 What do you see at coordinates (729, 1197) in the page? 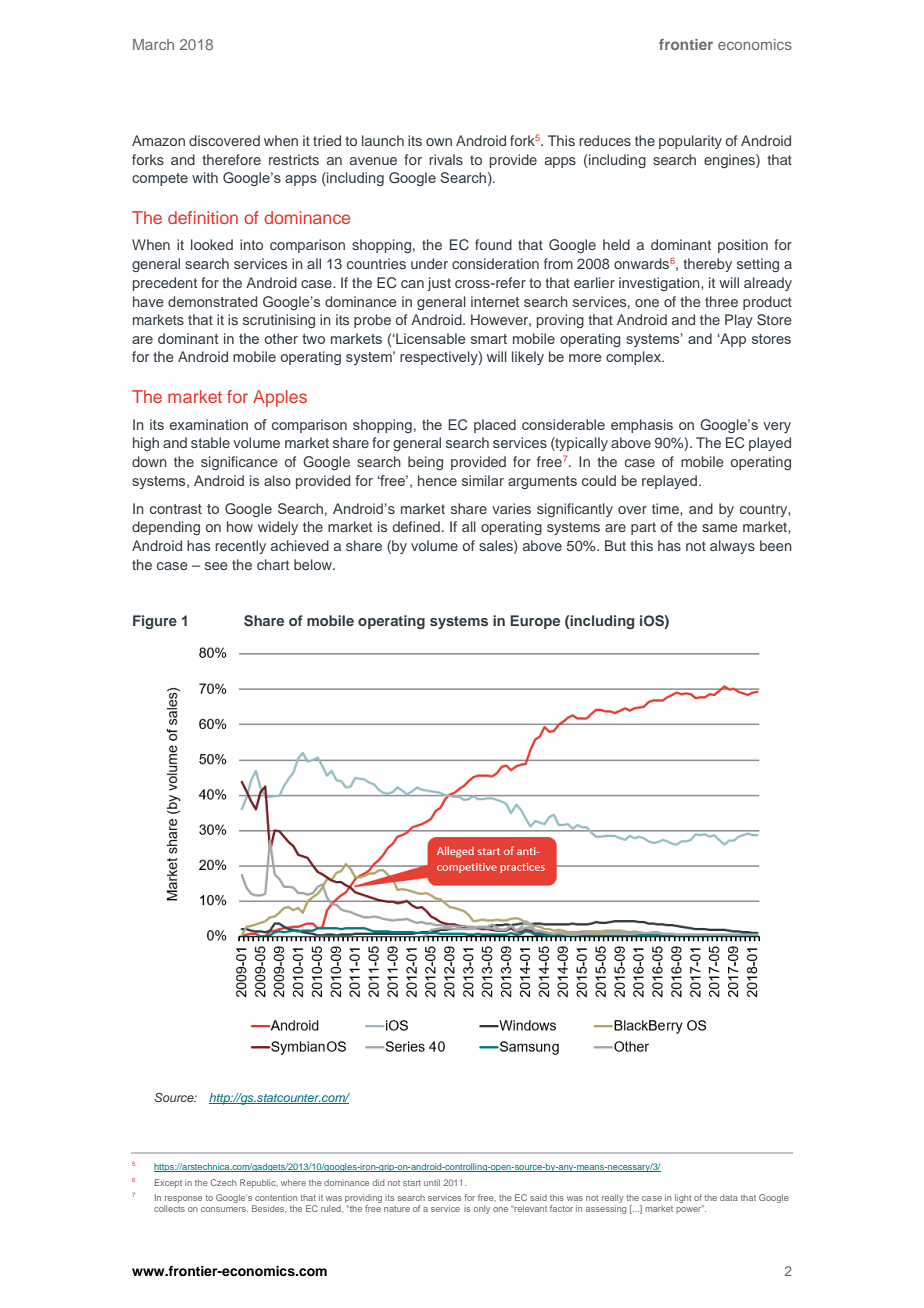
I see `data` at bounding box center [729, 1197].
